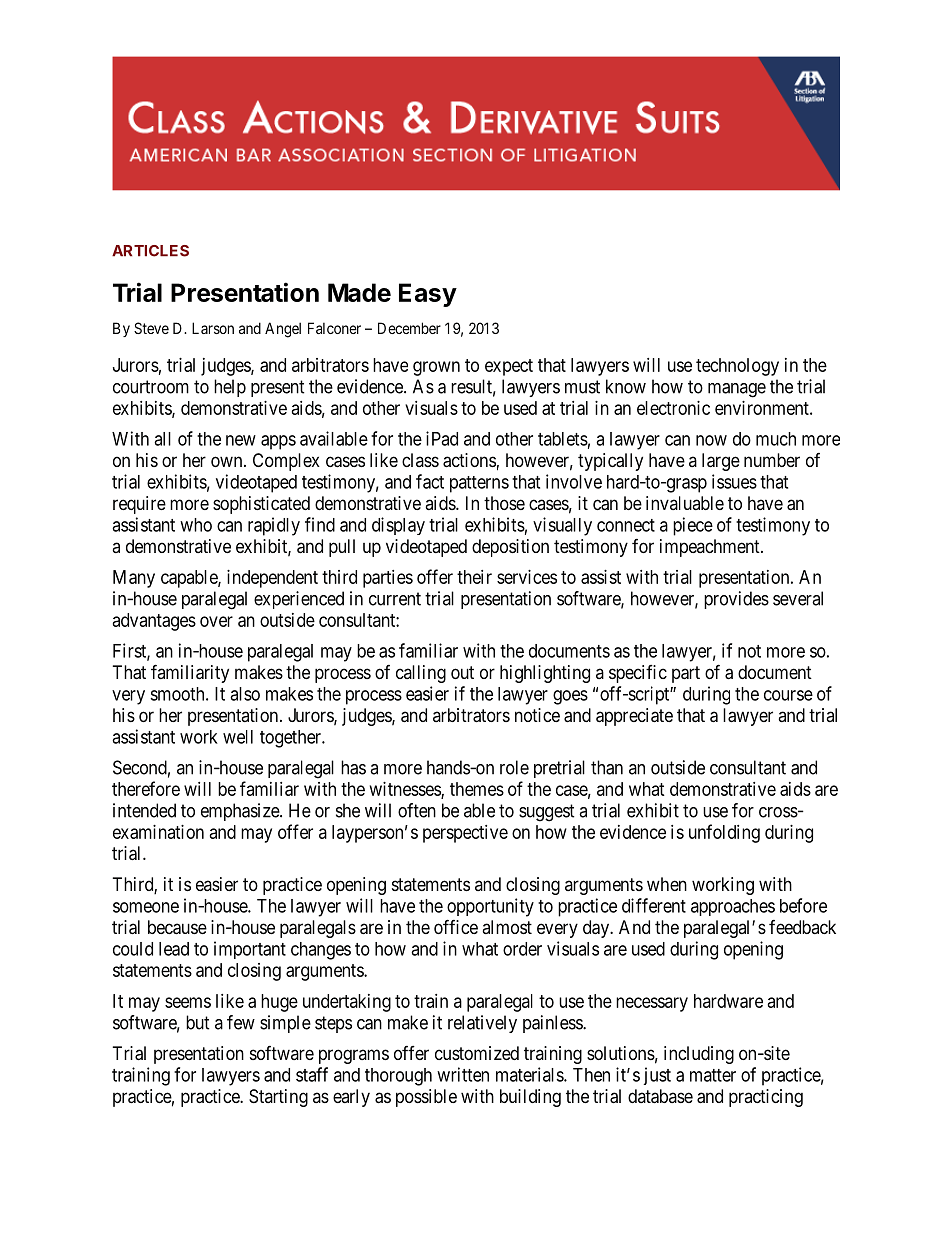  I want to click on technology, so click(737, 367).
